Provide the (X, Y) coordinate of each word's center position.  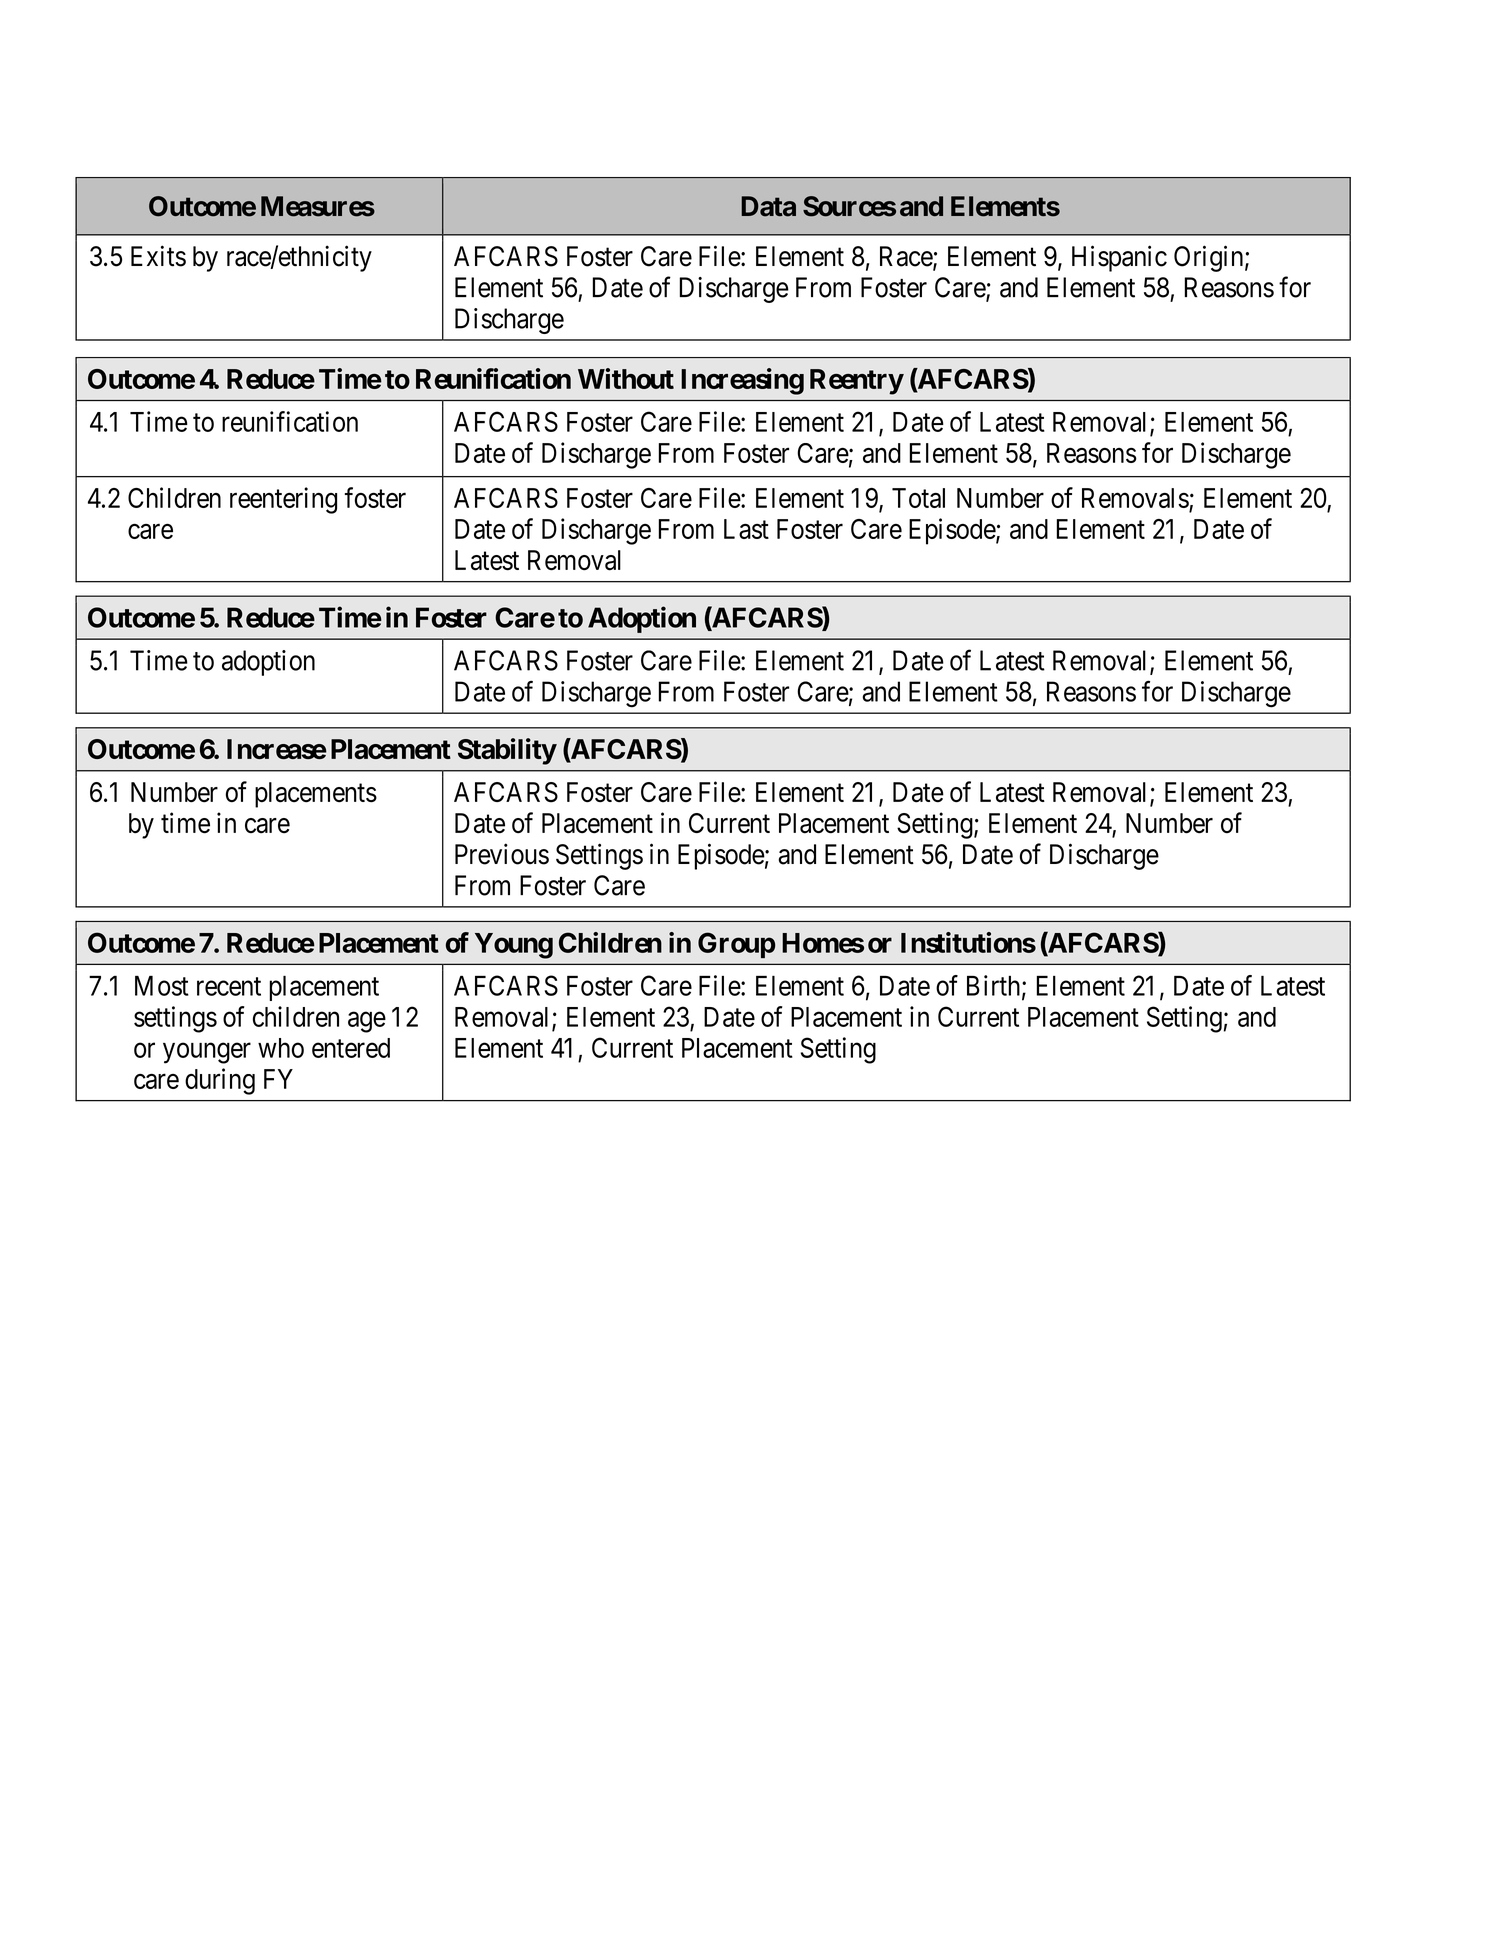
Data (768, 206)
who (281, 1048)
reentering (283, 500)
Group (736, 945)
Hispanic (1119, 258)
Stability (507, 751)
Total (918, 498)
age (367, 1022)
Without (626, 378)
